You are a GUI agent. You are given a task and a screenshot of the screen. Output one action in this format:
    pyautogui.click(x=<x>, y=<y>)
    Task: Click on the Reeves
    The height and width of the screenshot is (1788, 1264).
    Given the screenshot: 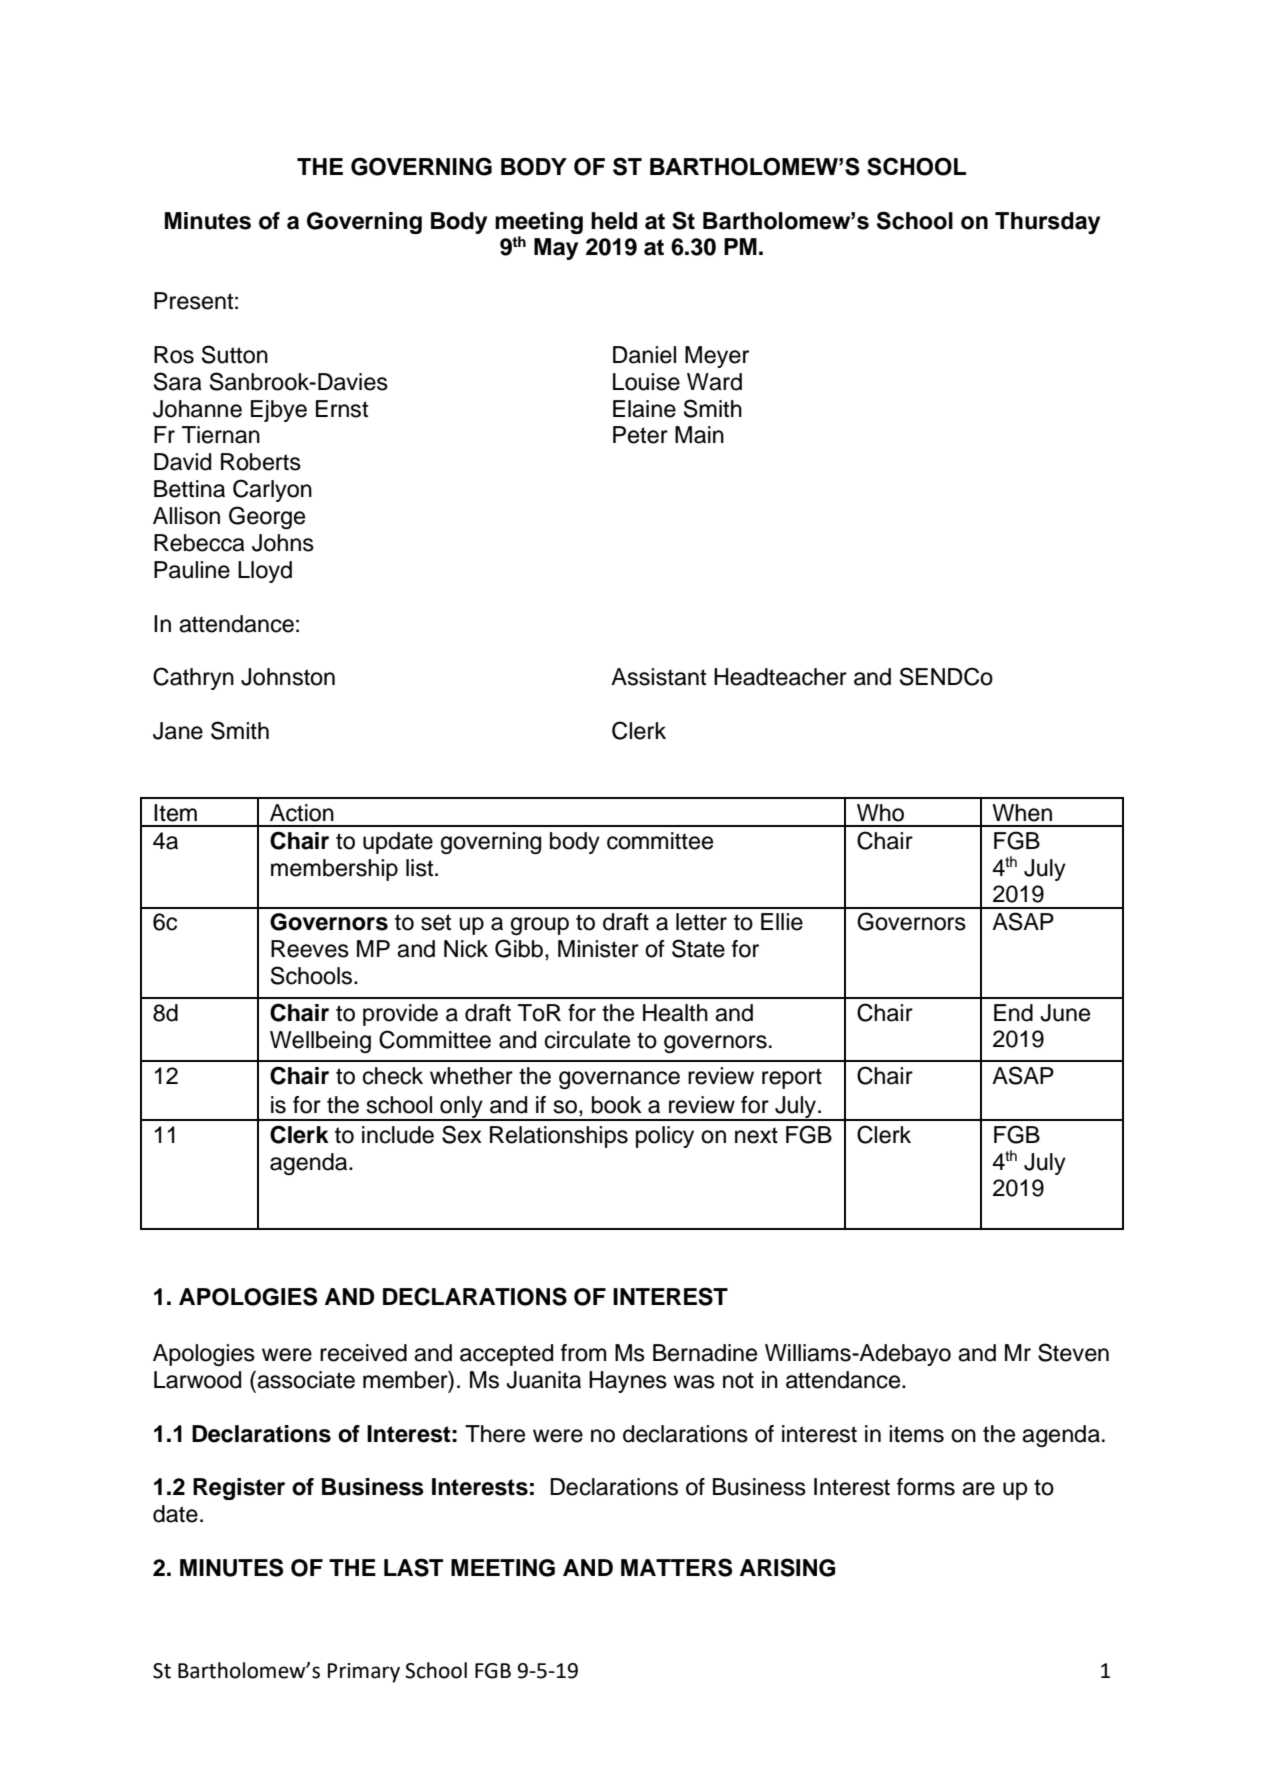 What is the action you would take?
    pyautogui.click(x=310, y=949)
